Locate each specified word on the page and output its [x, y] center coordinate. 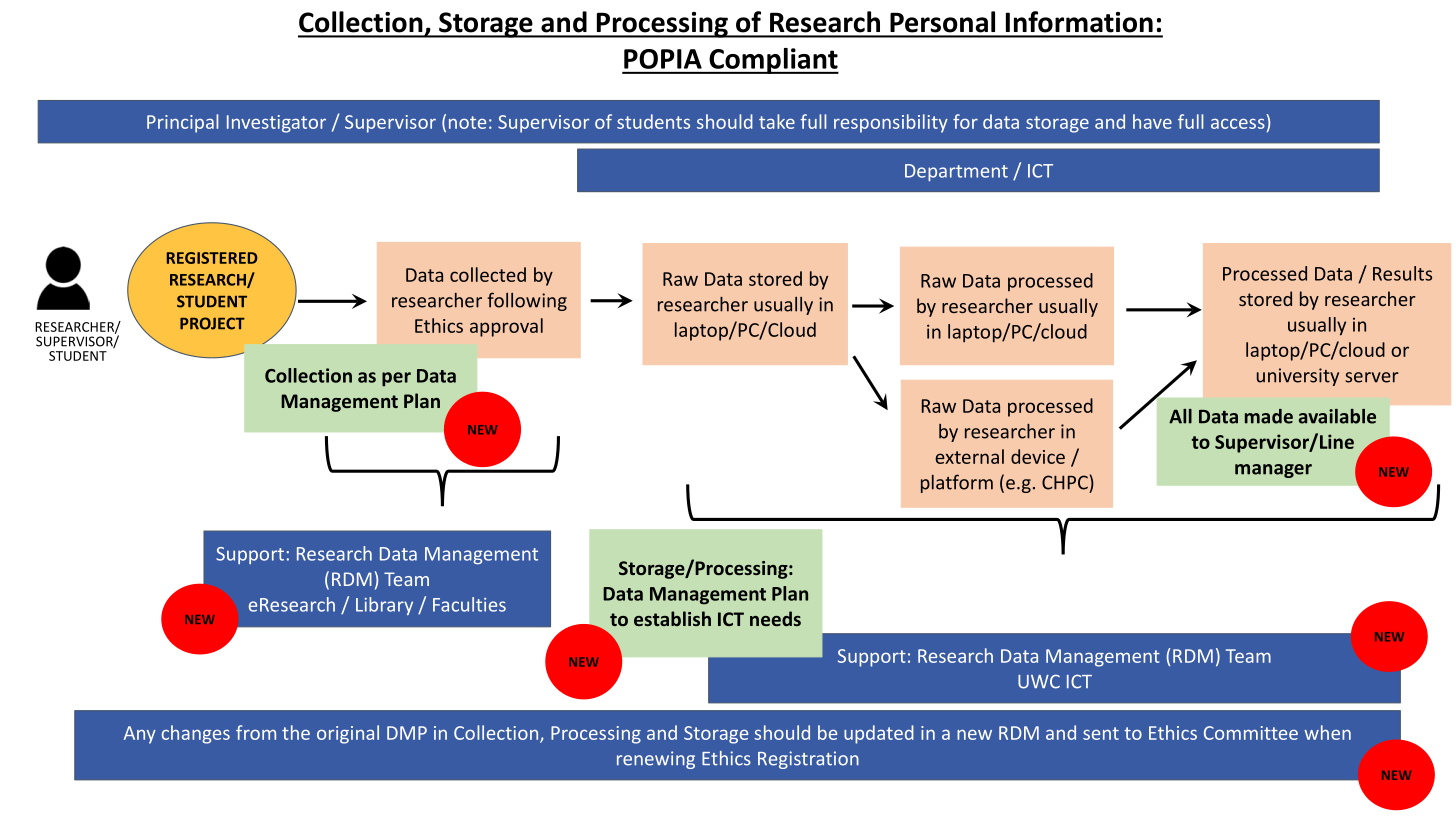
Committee [1251, 733]
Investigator [276, 124]
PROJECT [212, 323]
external [969, 456]
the [296, 732]
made [1269, 416]
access [1238, 124]
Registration [808, 760]
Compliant [773, 61]
